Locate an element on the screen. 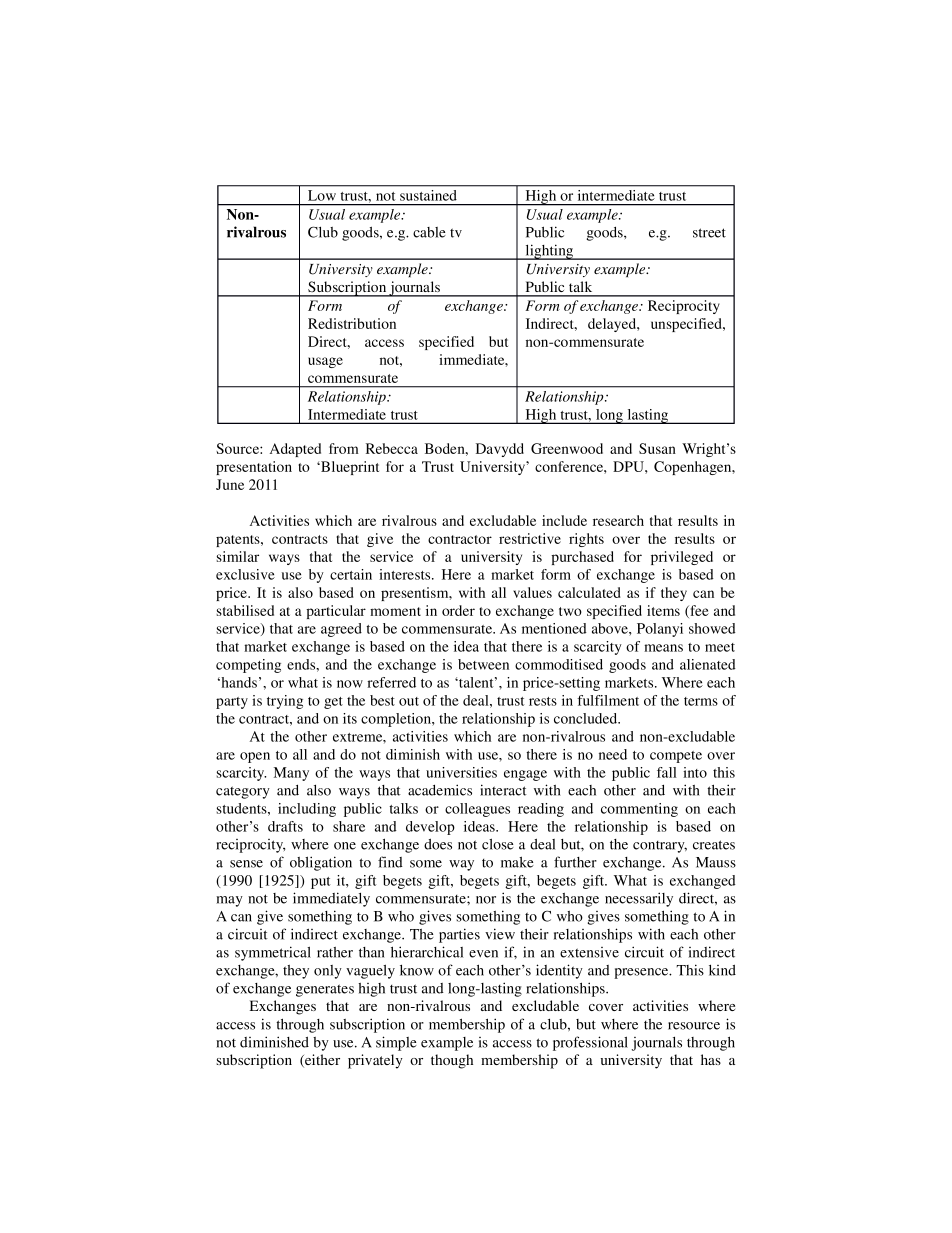 The height and width of the screenshot is (1233, 952). street is located at coordinates (709, 233).
